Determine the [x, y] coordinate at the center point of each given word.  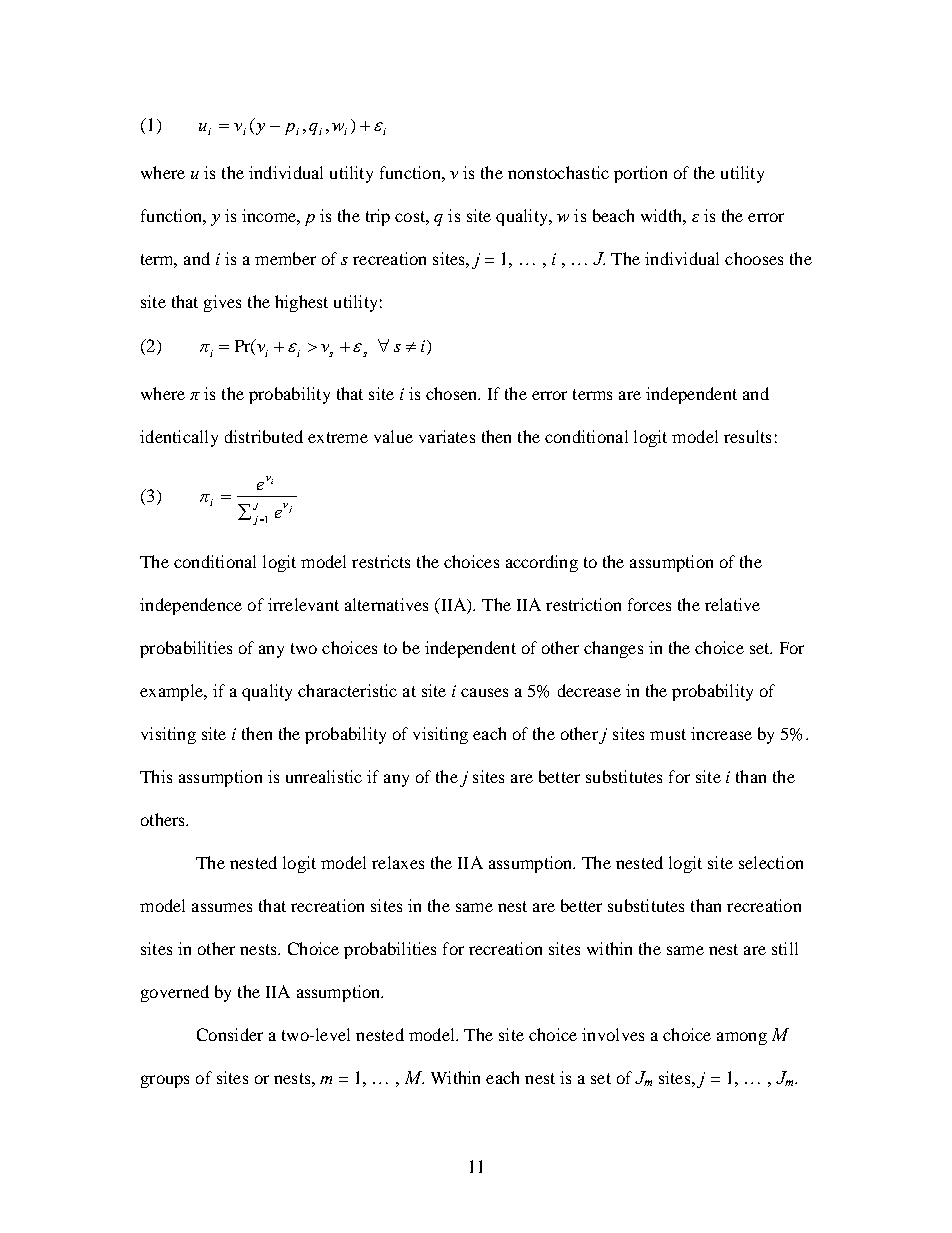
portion [640, 174]
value [393, 436]
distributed [264, 436]
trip [378, 217]
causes [484, 692]
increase [721, 733]
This [156, 776]
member [285, 258]
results [747, 436]
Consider [230, 1034]
